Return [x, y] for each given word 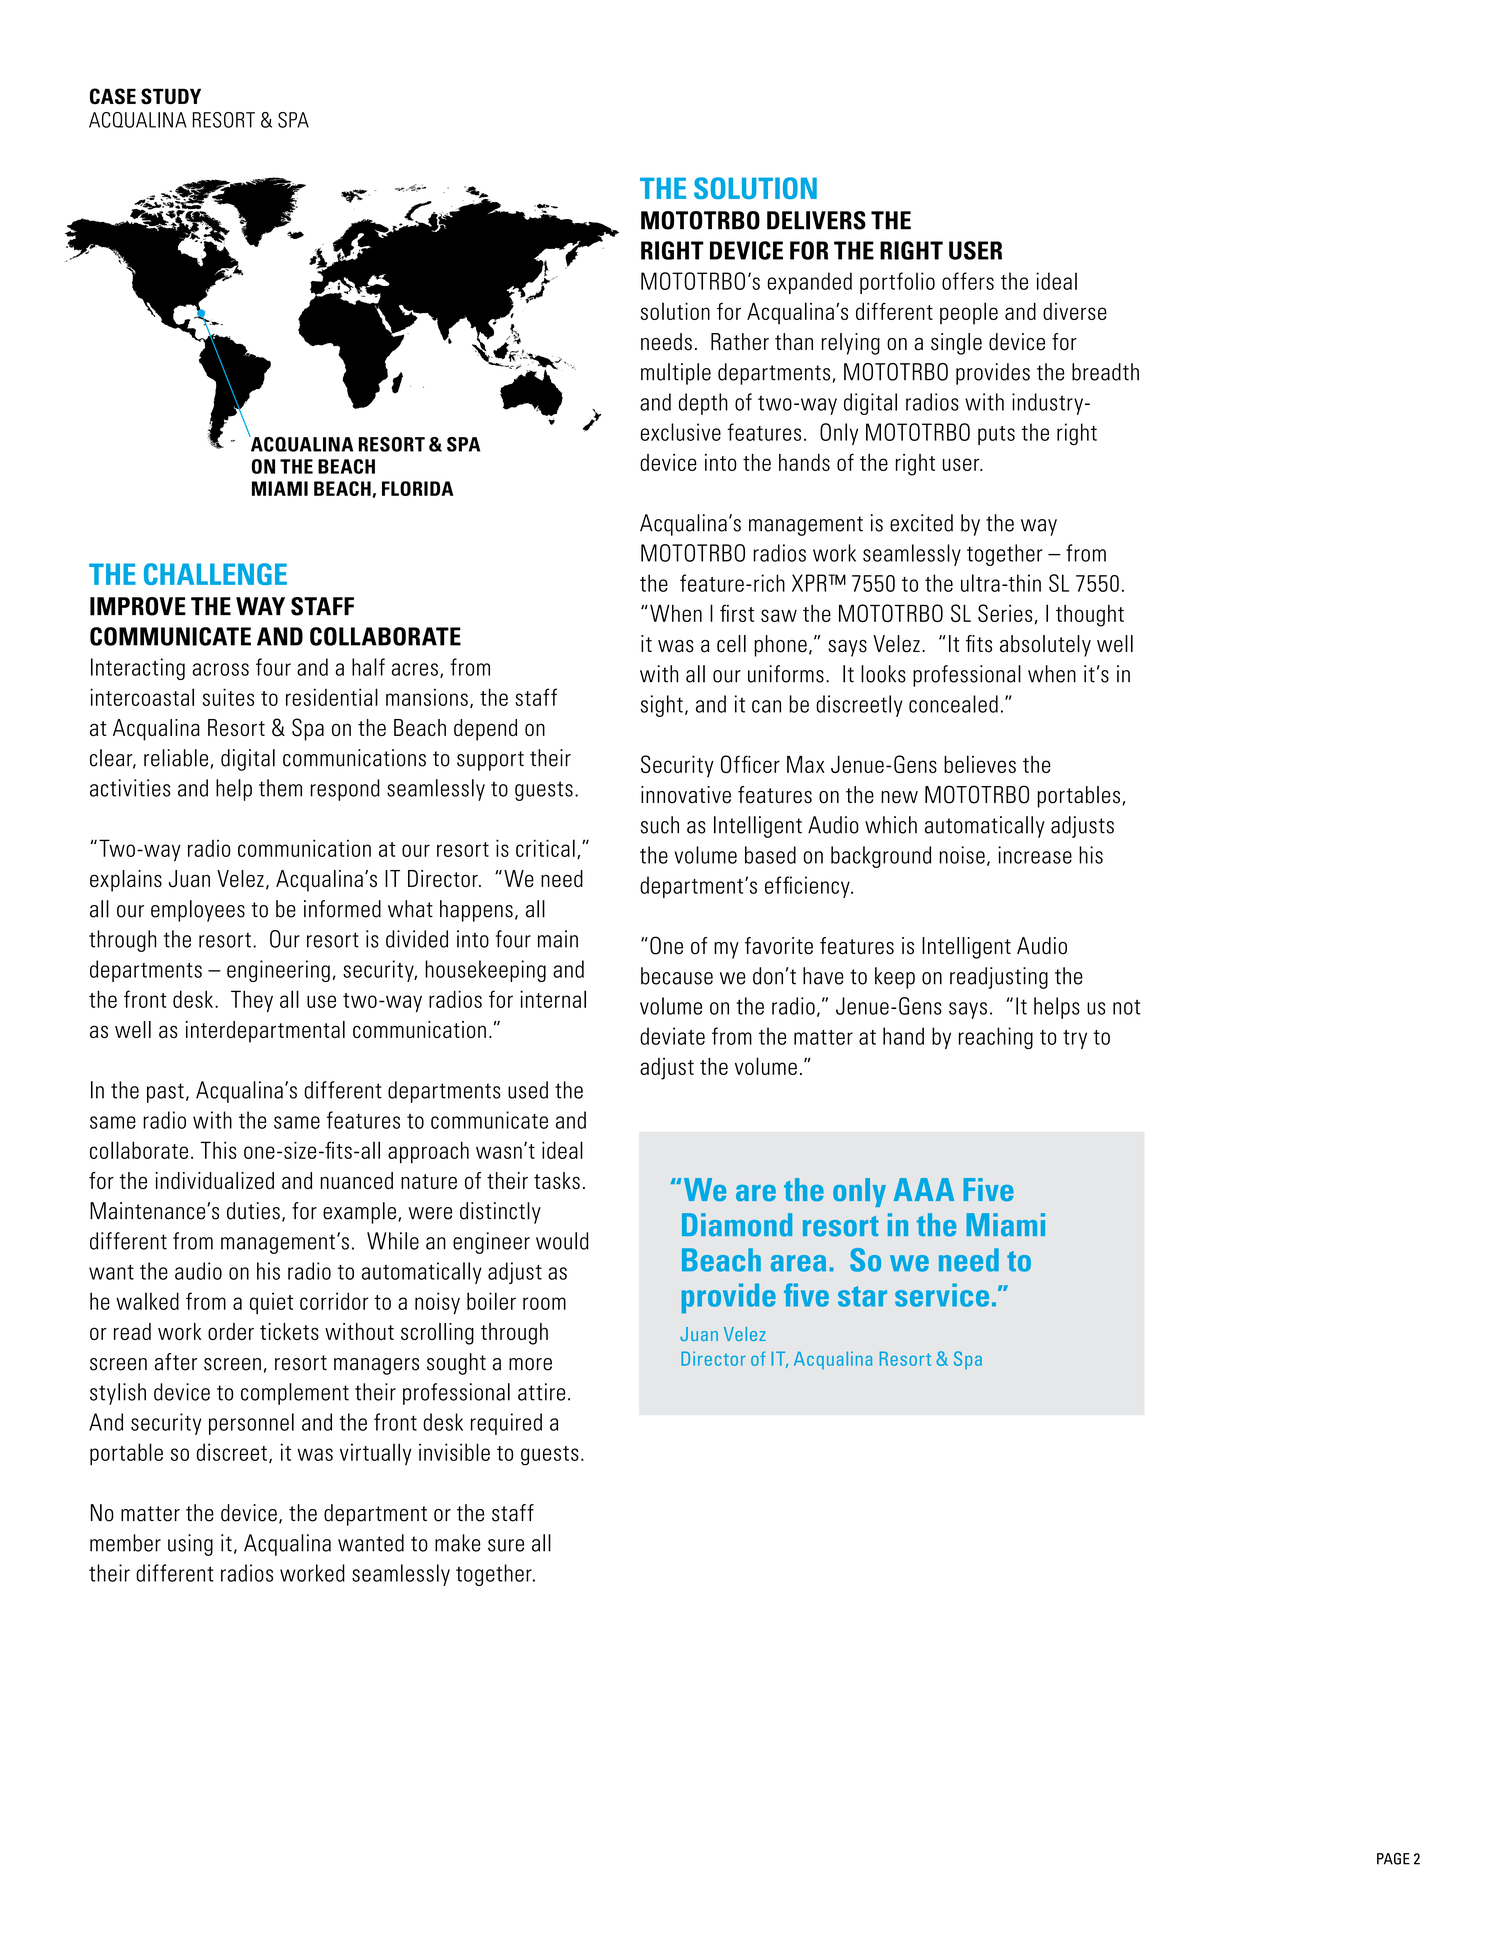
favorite [779, 946]
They [252, 1001]
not [1126, 1007]
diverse [1075, 311]
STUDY [171, 96]
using [190, 1545]
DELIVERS [816, 220]
